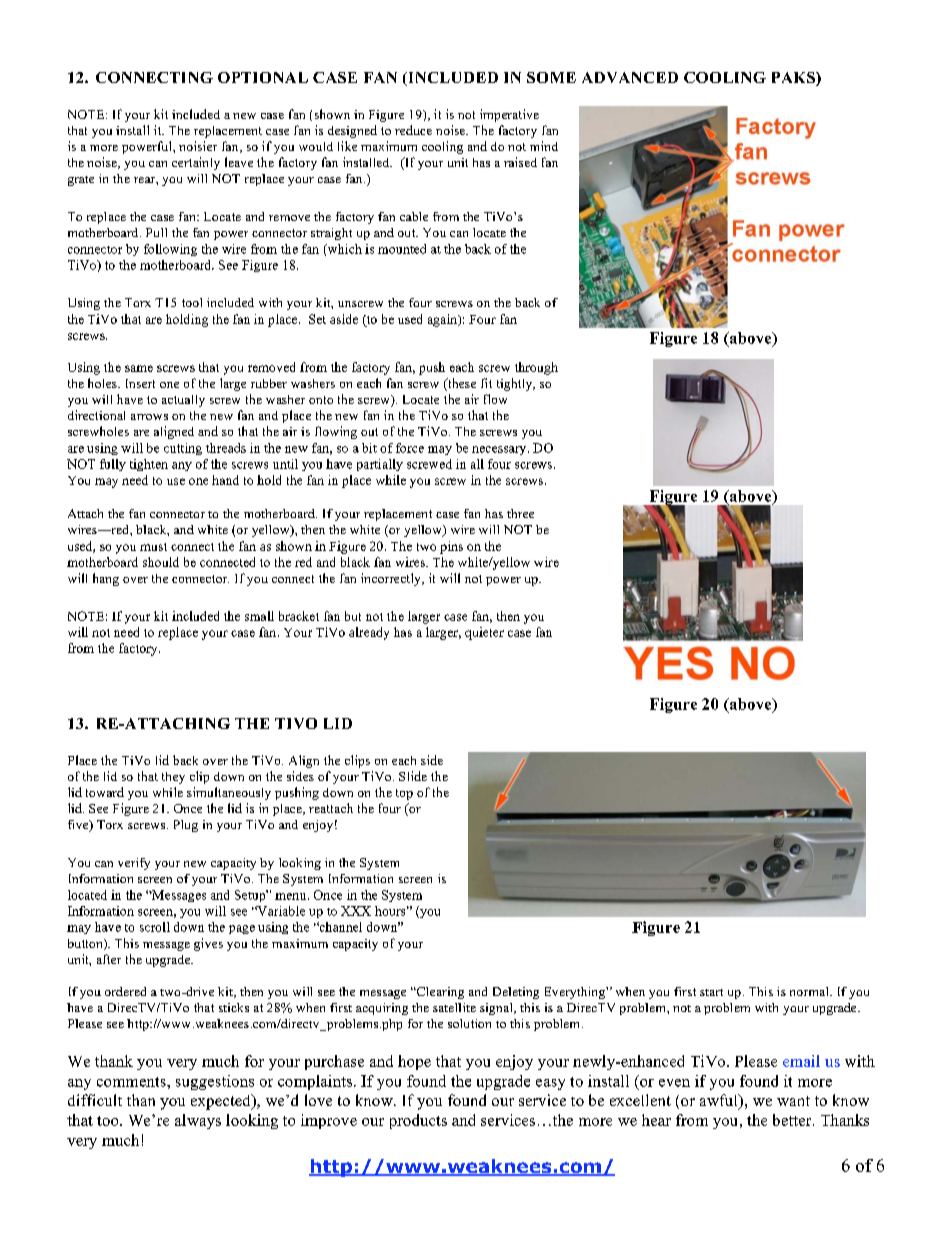  Describe the element at coordinates (711, 992) in the document. I see `start` at that location.
